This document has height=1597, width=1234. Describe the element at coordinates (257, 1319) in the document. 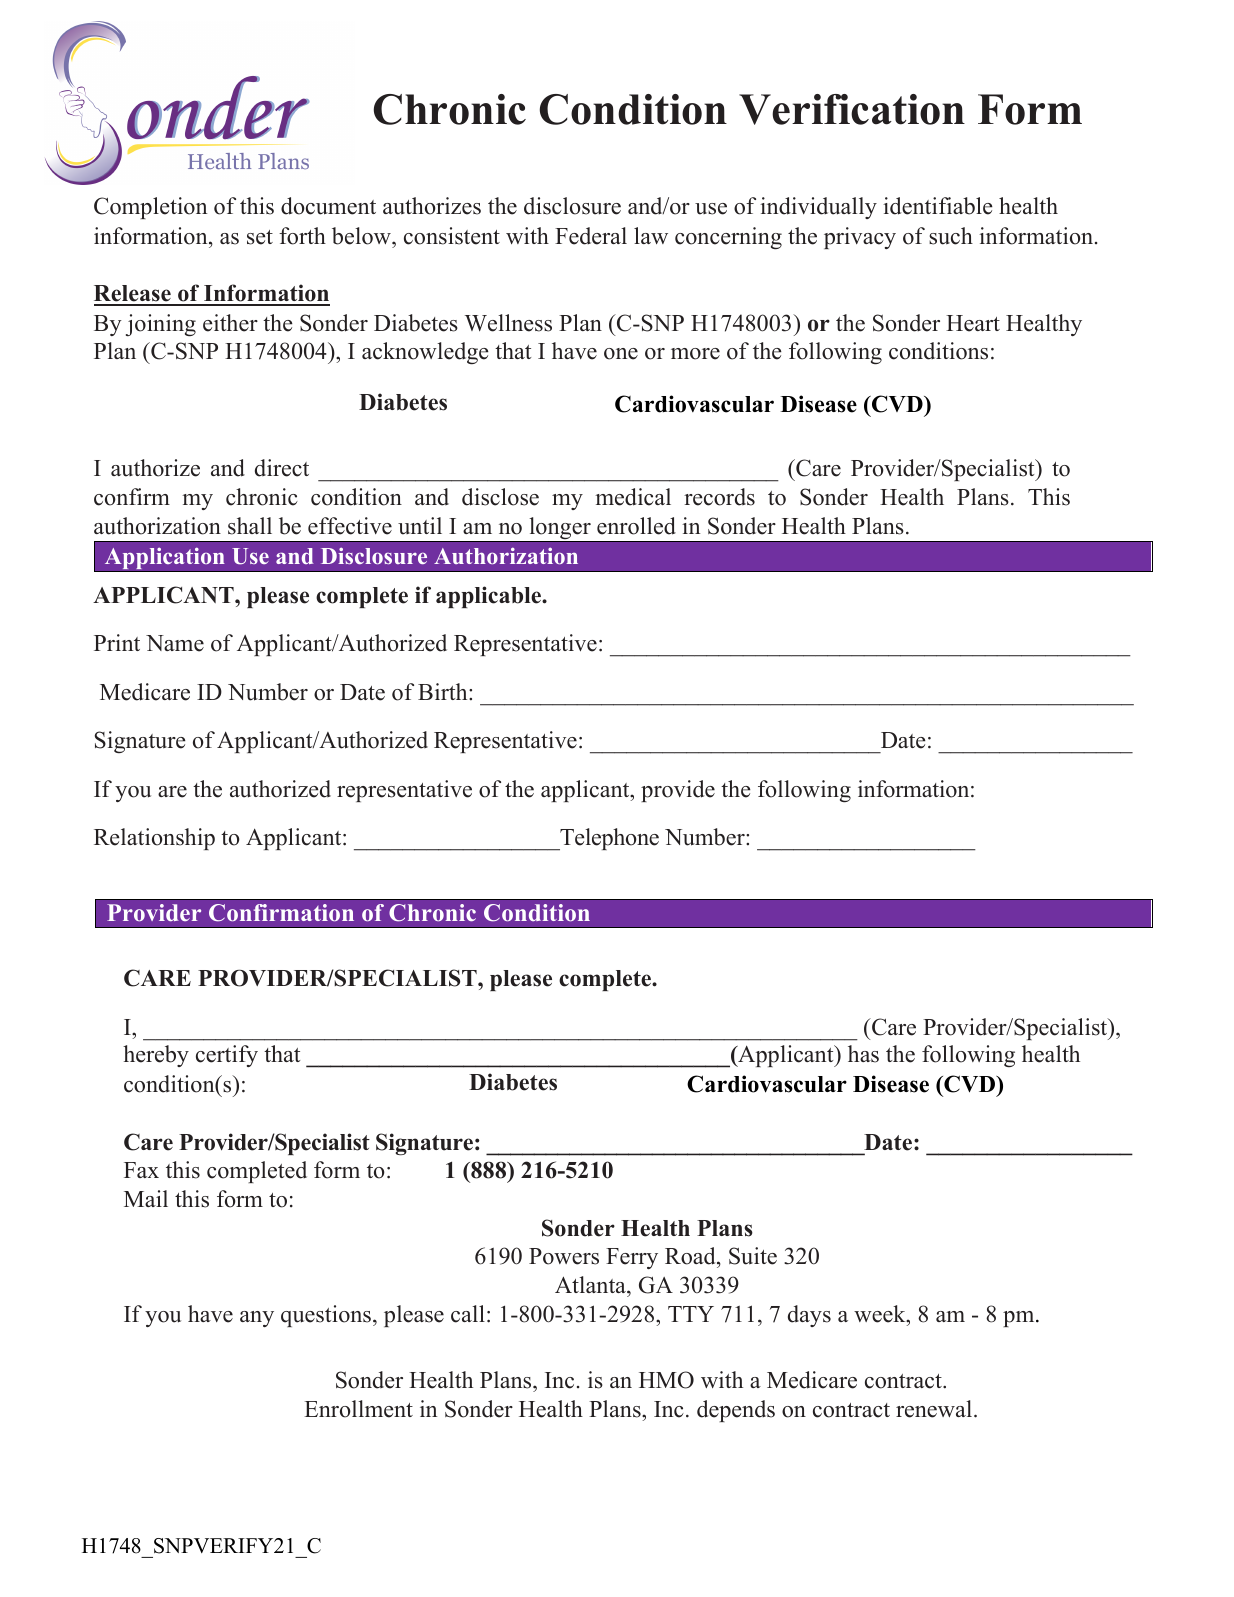

I see `any` at that location.
